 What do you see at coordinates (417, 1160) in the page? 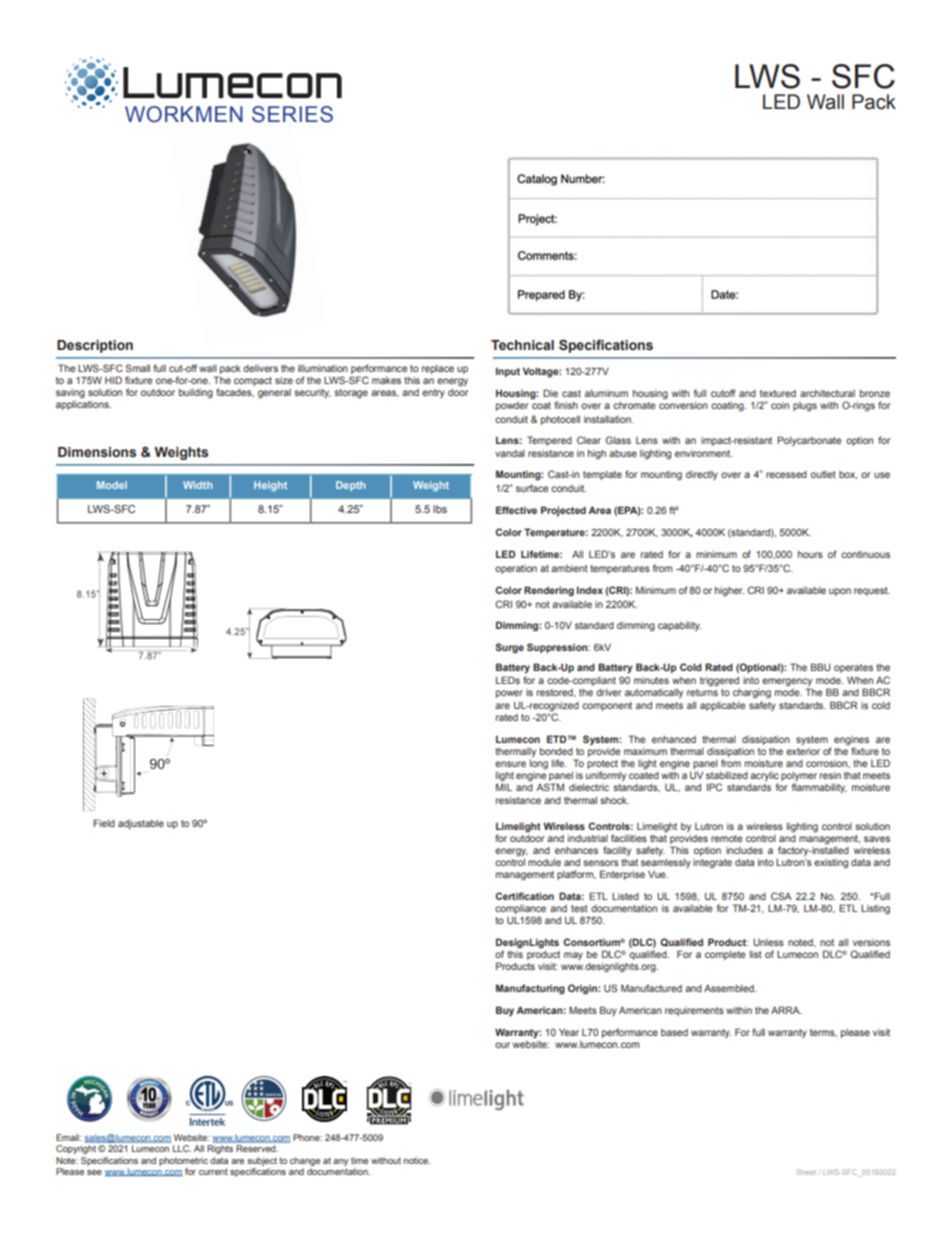
I see `notice` at bounding box center [417, 1160].
